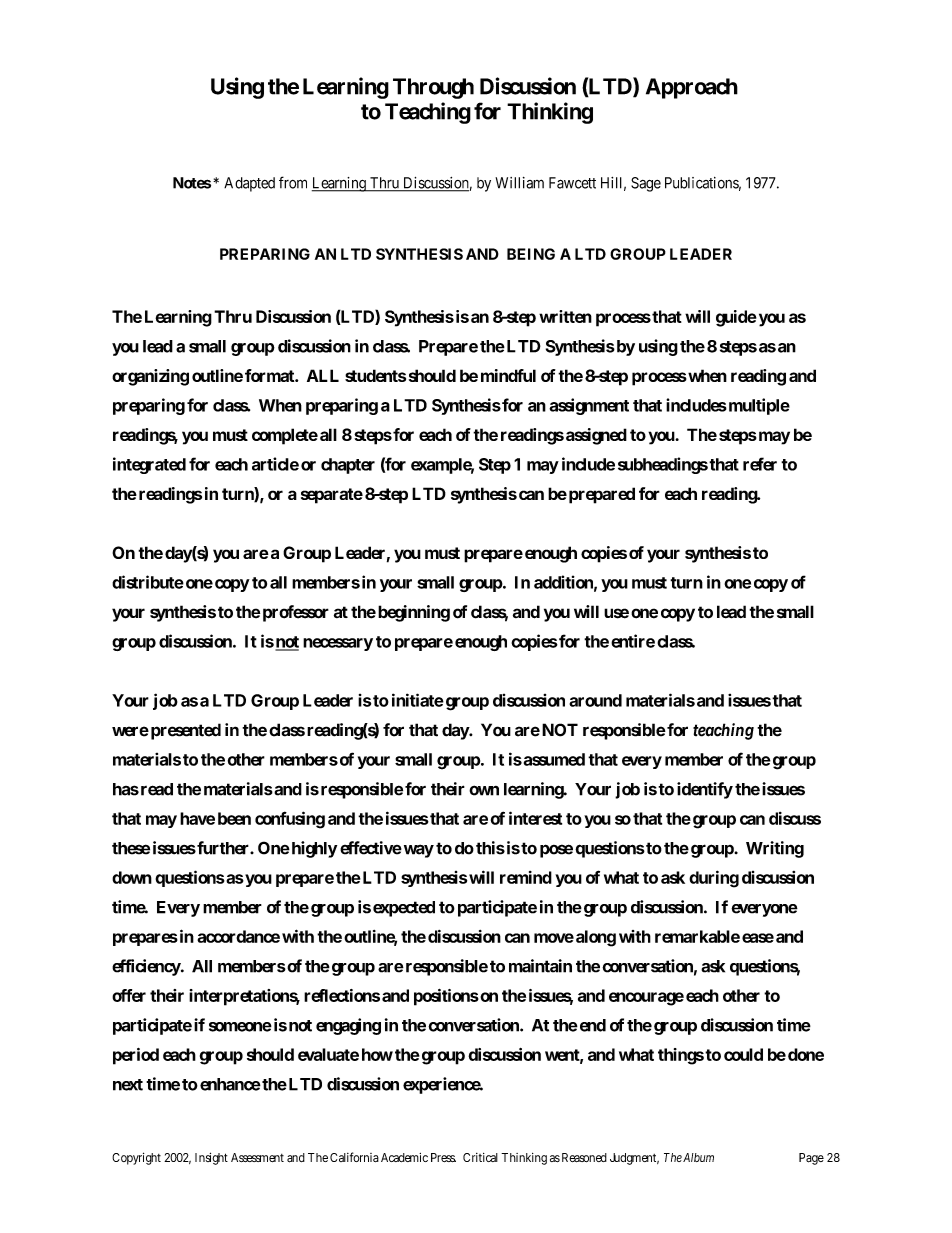 This screenshot has height=1233, width=952. Describe the element at coordinates (508, 375) in the screenshot. I see `mindful` at that location.
